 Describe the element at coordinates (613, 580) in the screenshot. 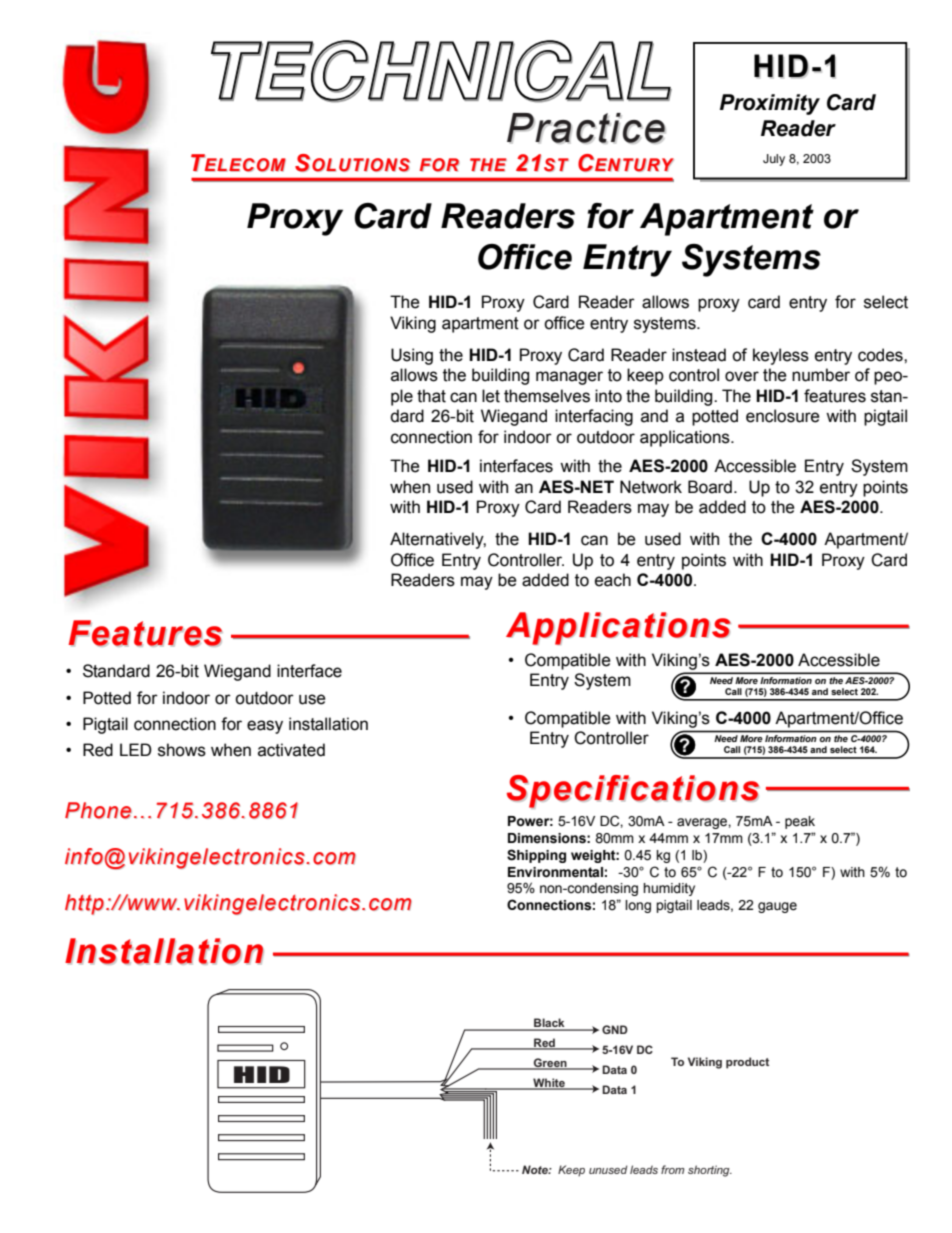

I see `each` at that location.
